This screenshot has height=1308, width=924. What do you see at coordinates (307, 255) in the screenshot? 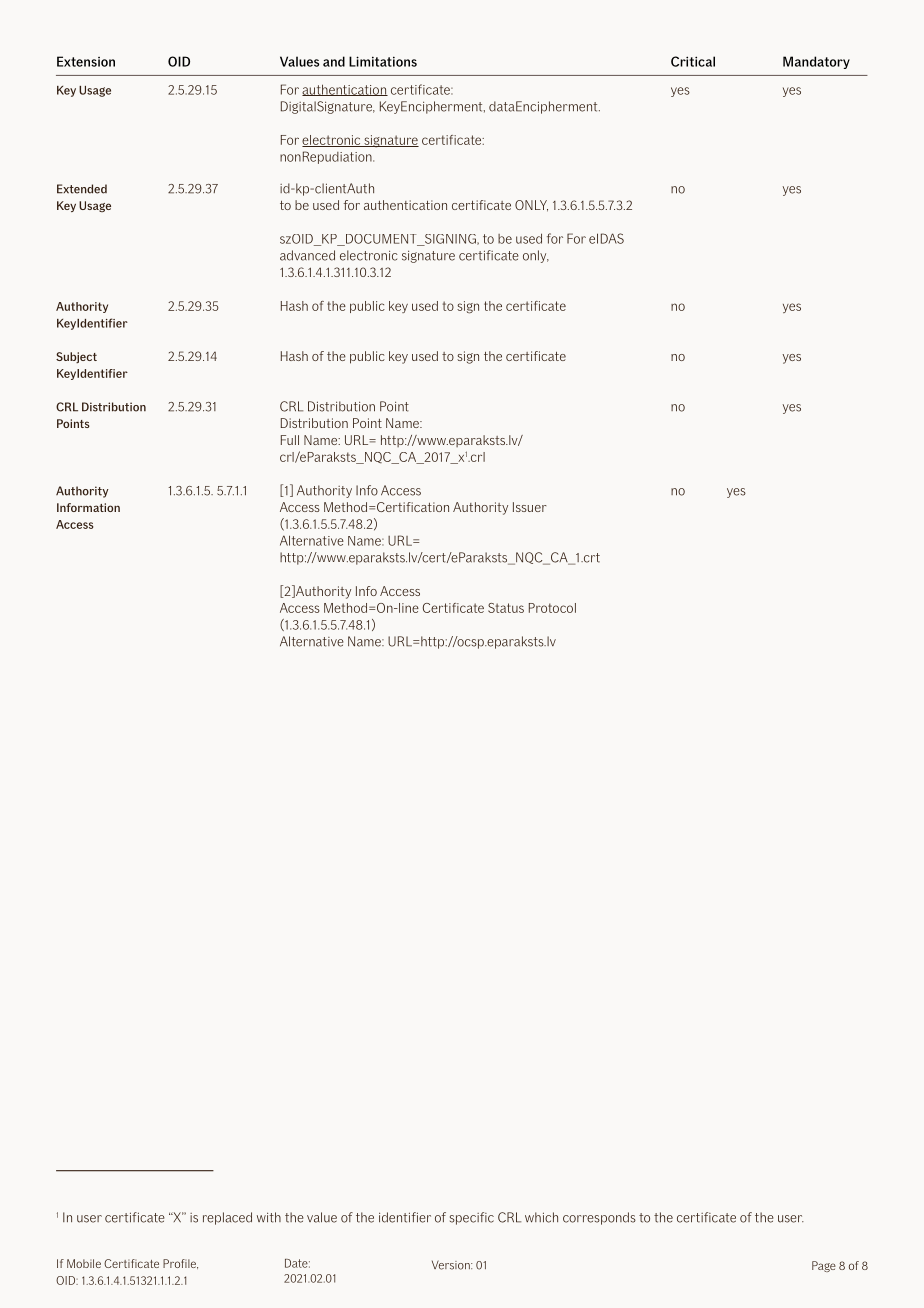
I see `advanced` at bounding box center [307, 255].
